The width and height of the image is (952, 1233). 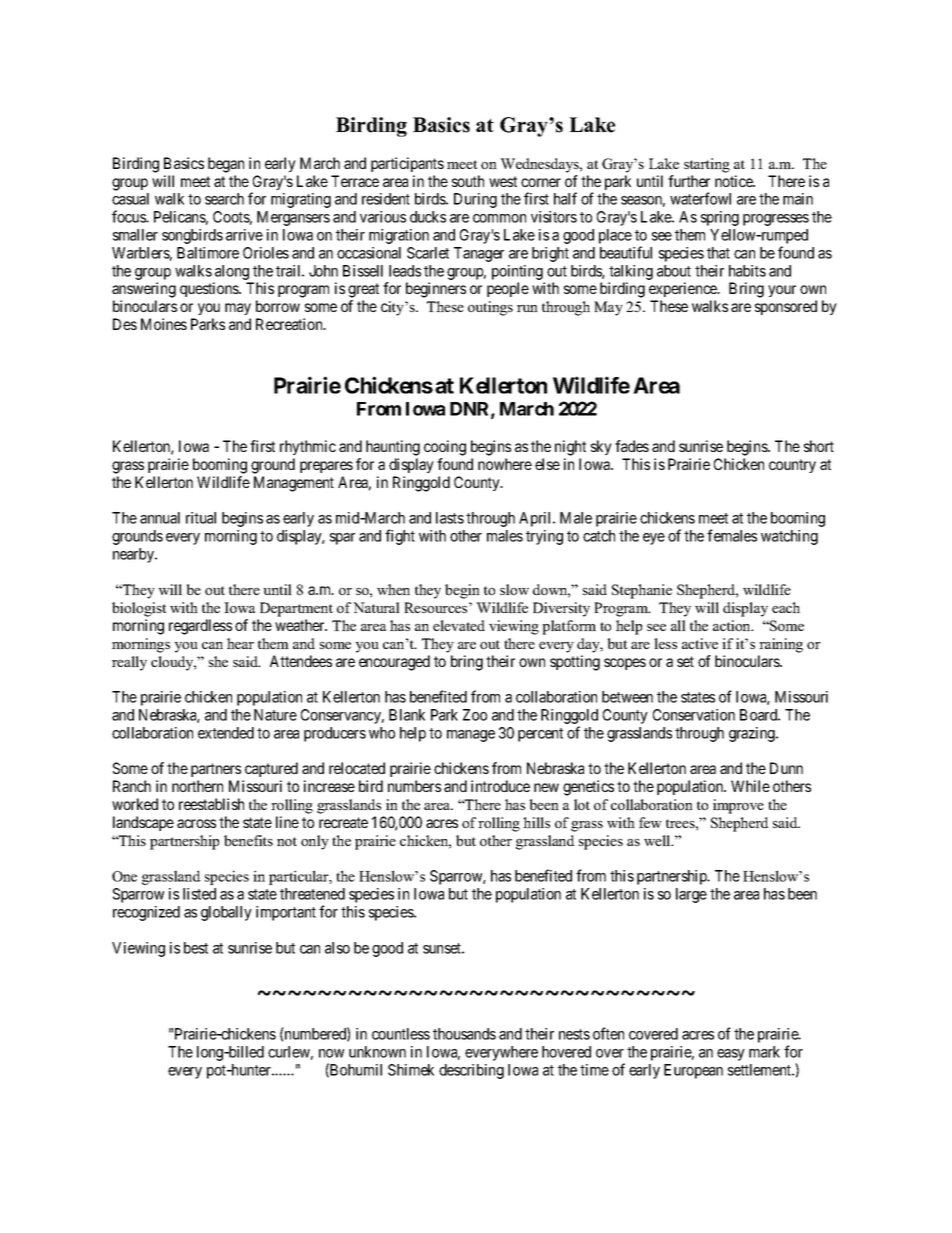 What do you see at coordinates (694, 715) in the image?
I see `Conservation` at bounding box center [694, 715].
